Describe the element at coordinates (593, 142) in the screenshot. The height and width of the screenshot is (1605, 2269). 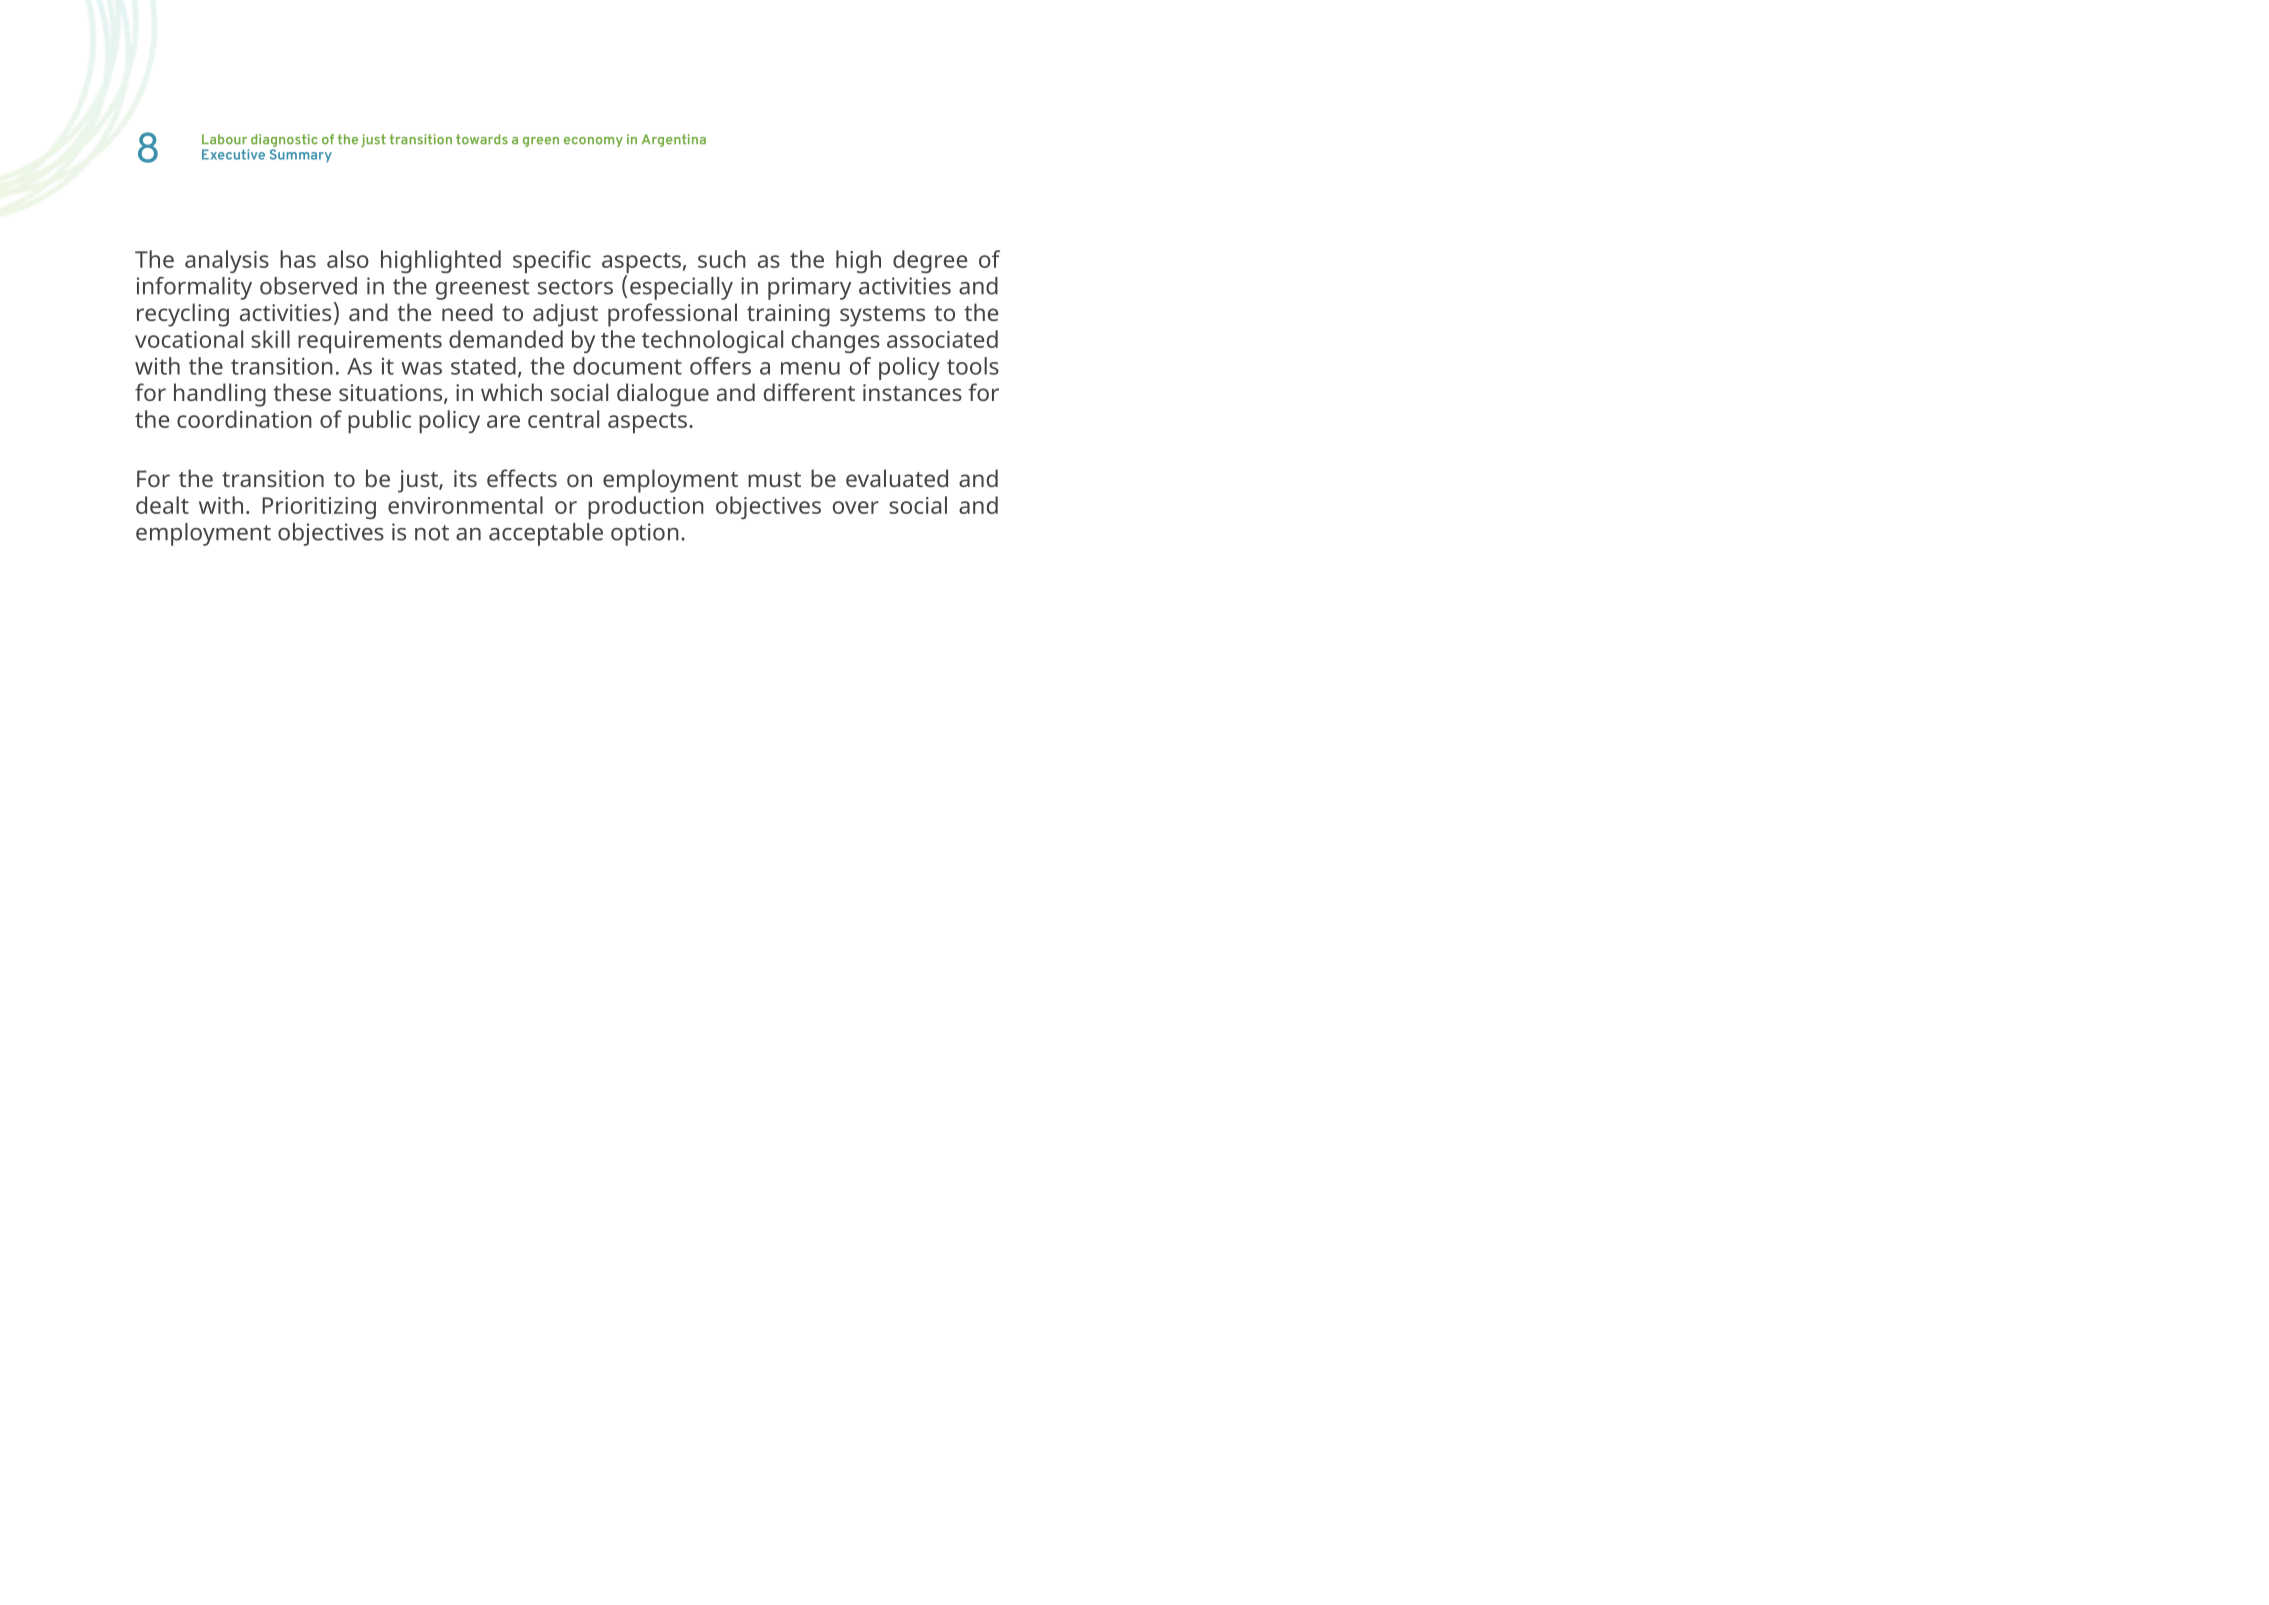
I see `economy` at that location.
